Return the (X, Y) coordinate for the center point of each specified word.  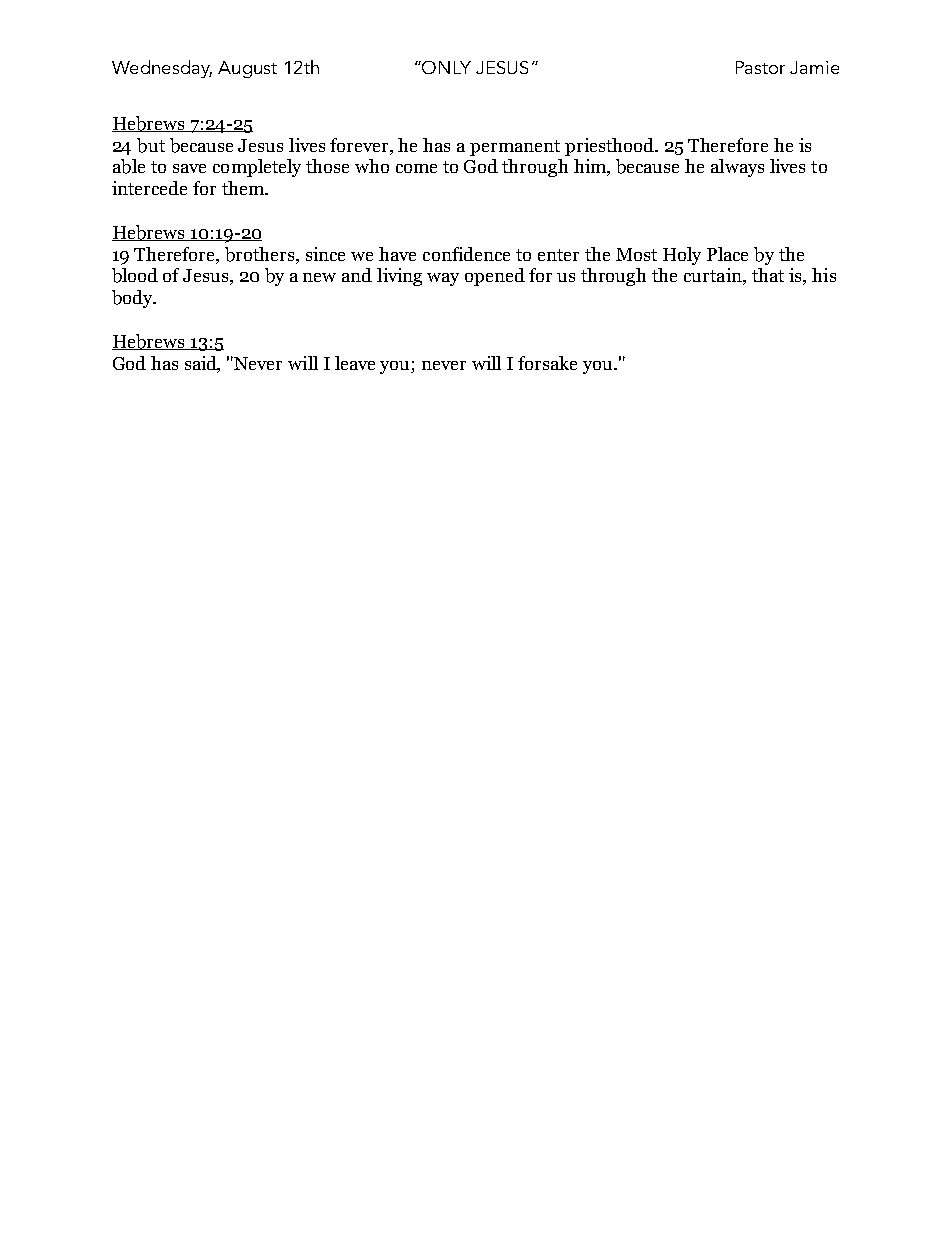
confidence (466, 254)
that (768, 275)
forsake (547, 363)
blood (135, 275)
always (737, 168)
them (244, 188)
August (247, 69)
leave (355, 363)
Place (727, 254)
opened (495, 277)
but (151, 145)
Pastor (760, 67)
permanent (515, 148)
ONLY (446, 67)
